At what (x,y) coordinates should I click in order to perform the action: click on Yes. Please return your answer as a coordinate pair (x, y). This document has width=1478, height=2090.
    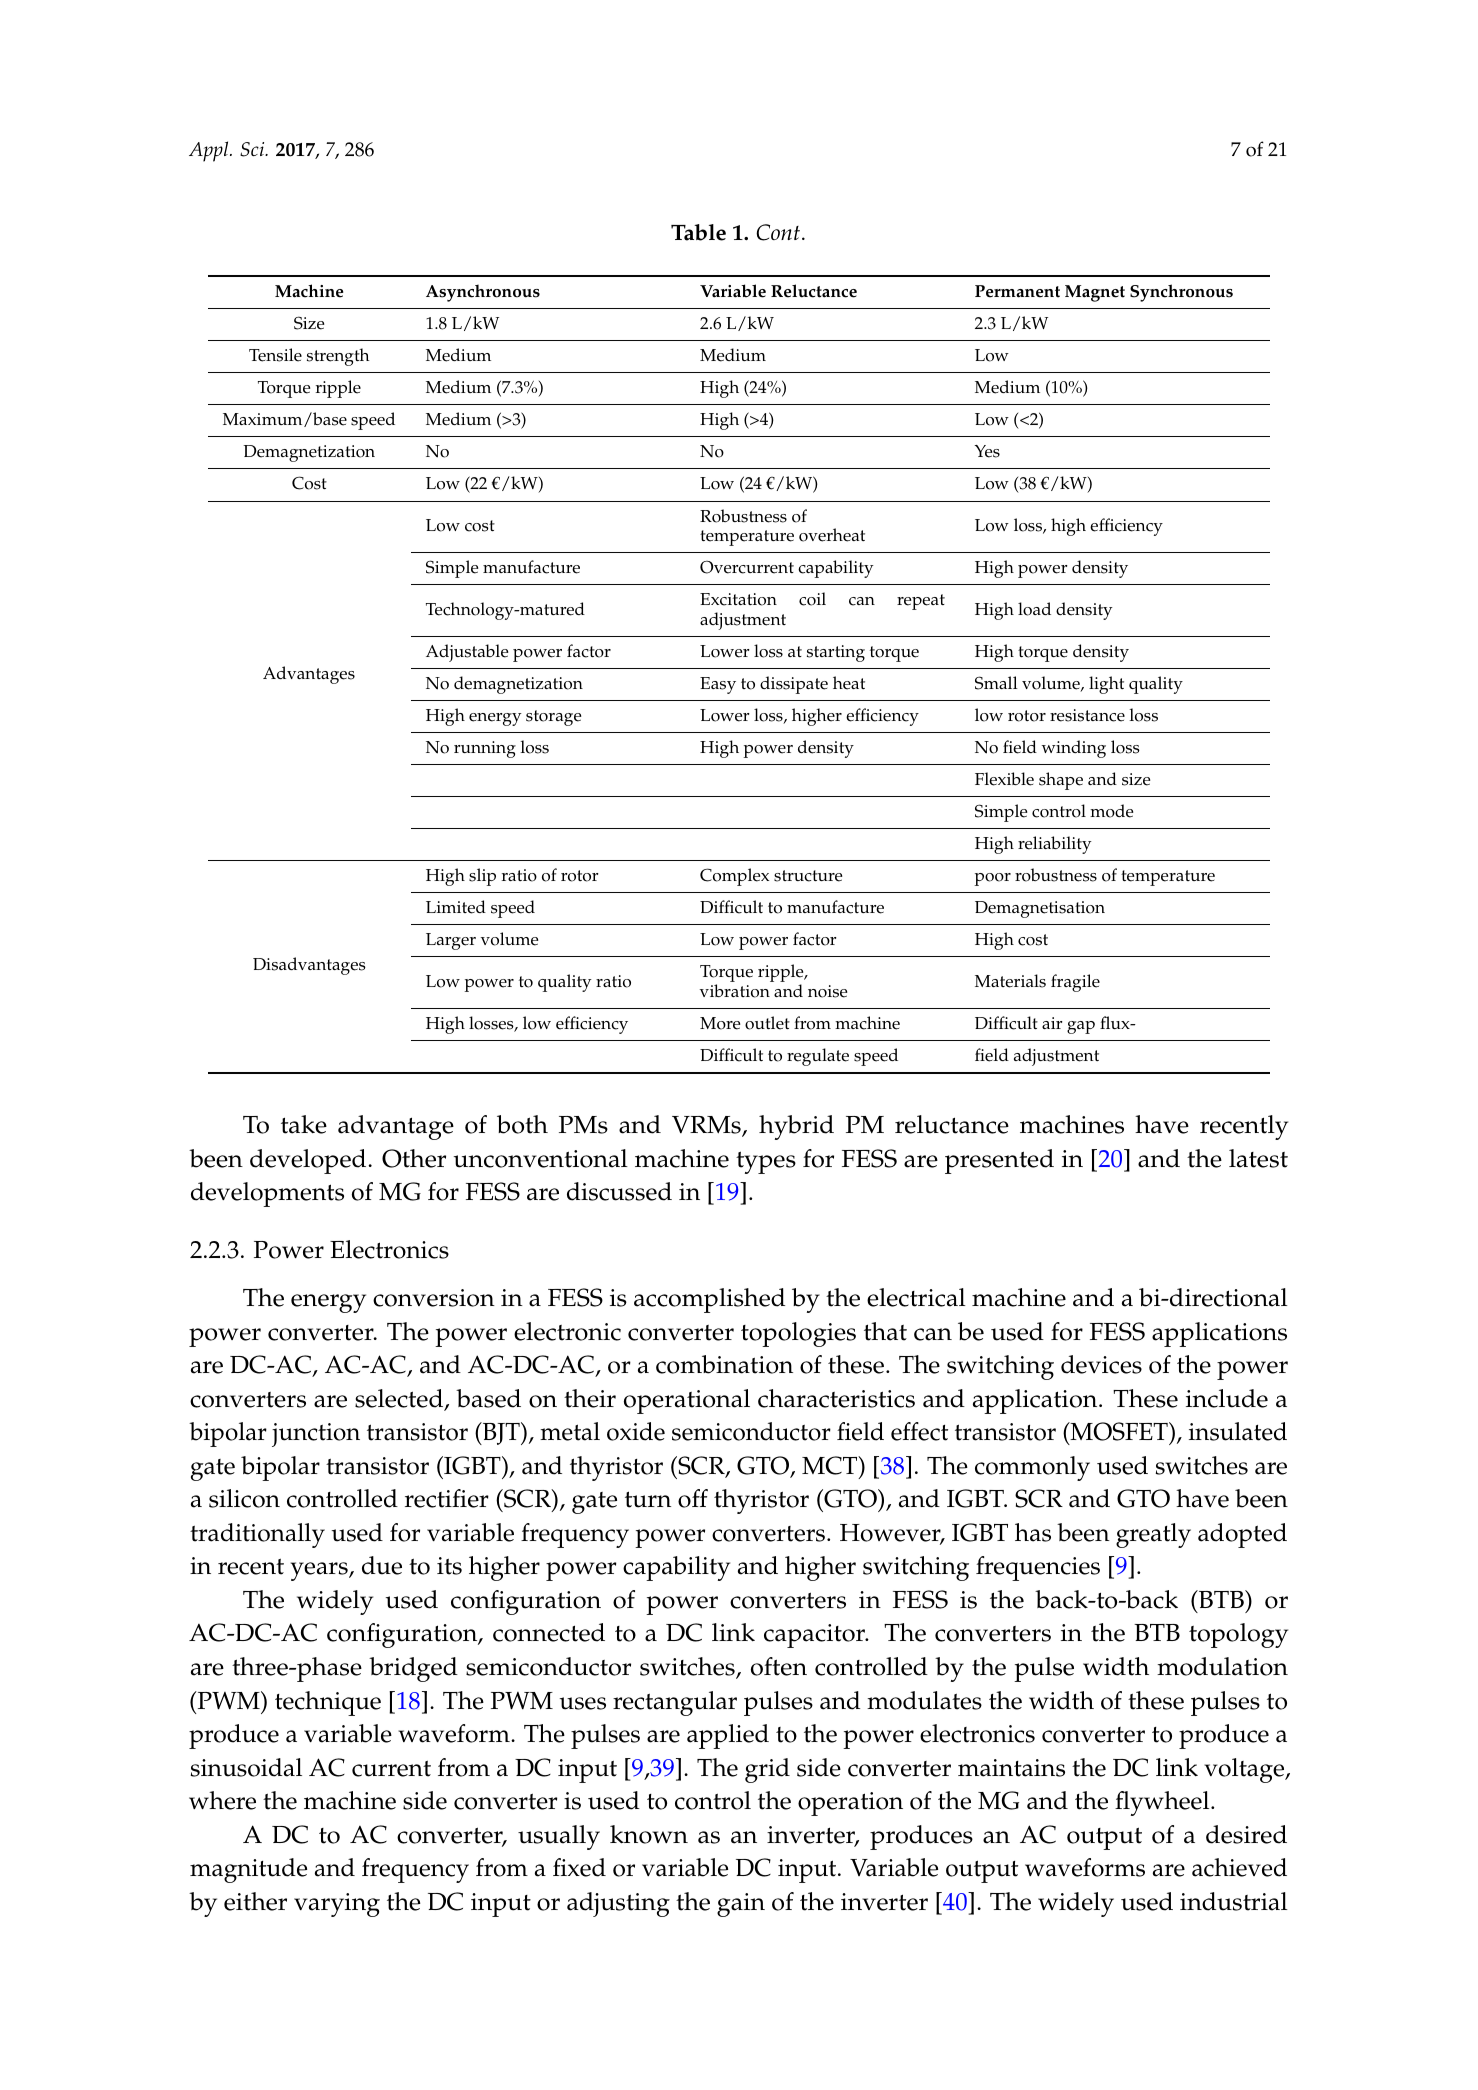
    Looking at the image, I should click on (987, 451).
